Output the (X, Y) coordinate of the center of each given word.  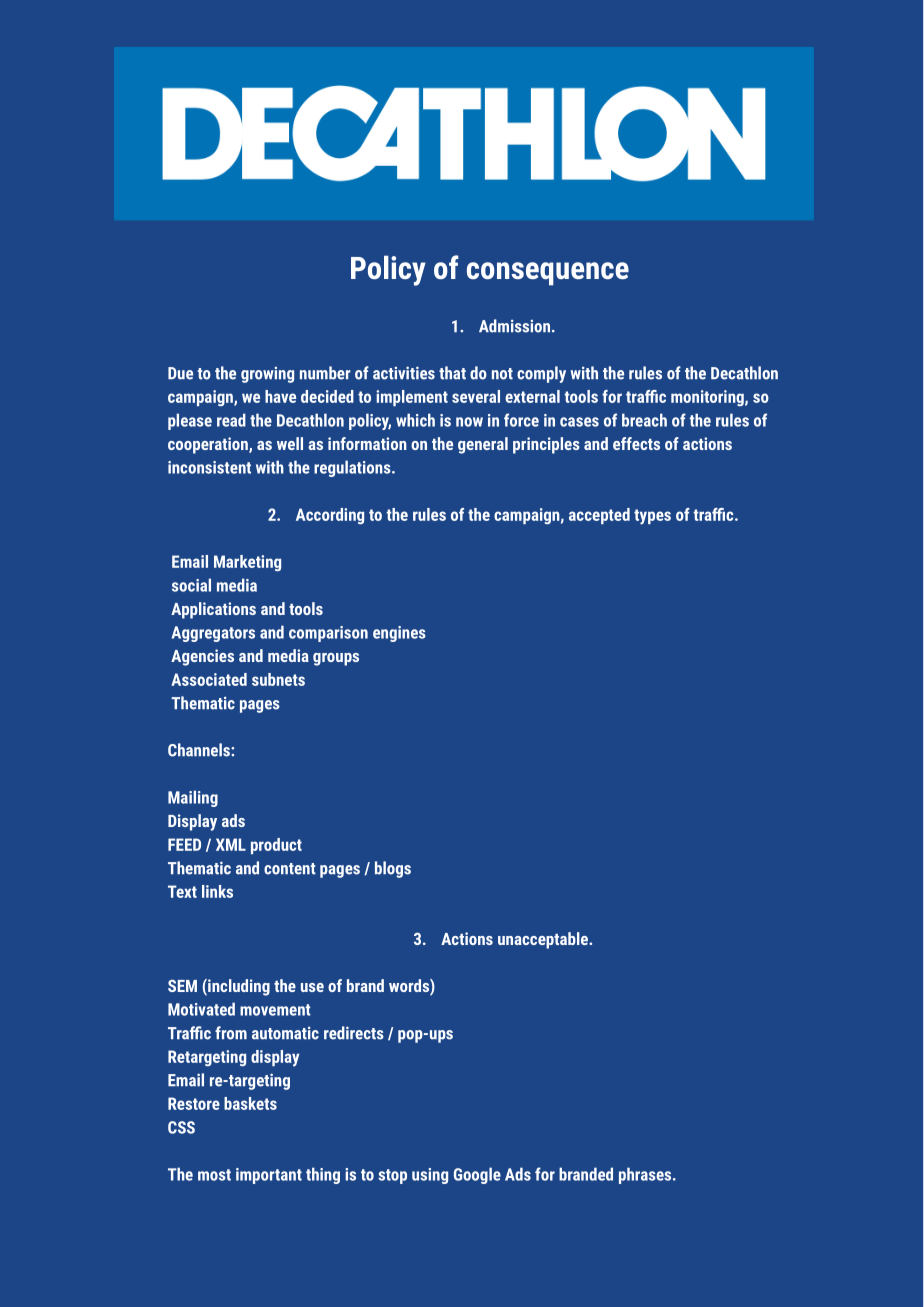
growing (267, 375)
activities (404, 373)
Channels (200, 750)
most (214, 1175)
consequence (548, 274)
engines (399, 634)
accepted (599, 516)
